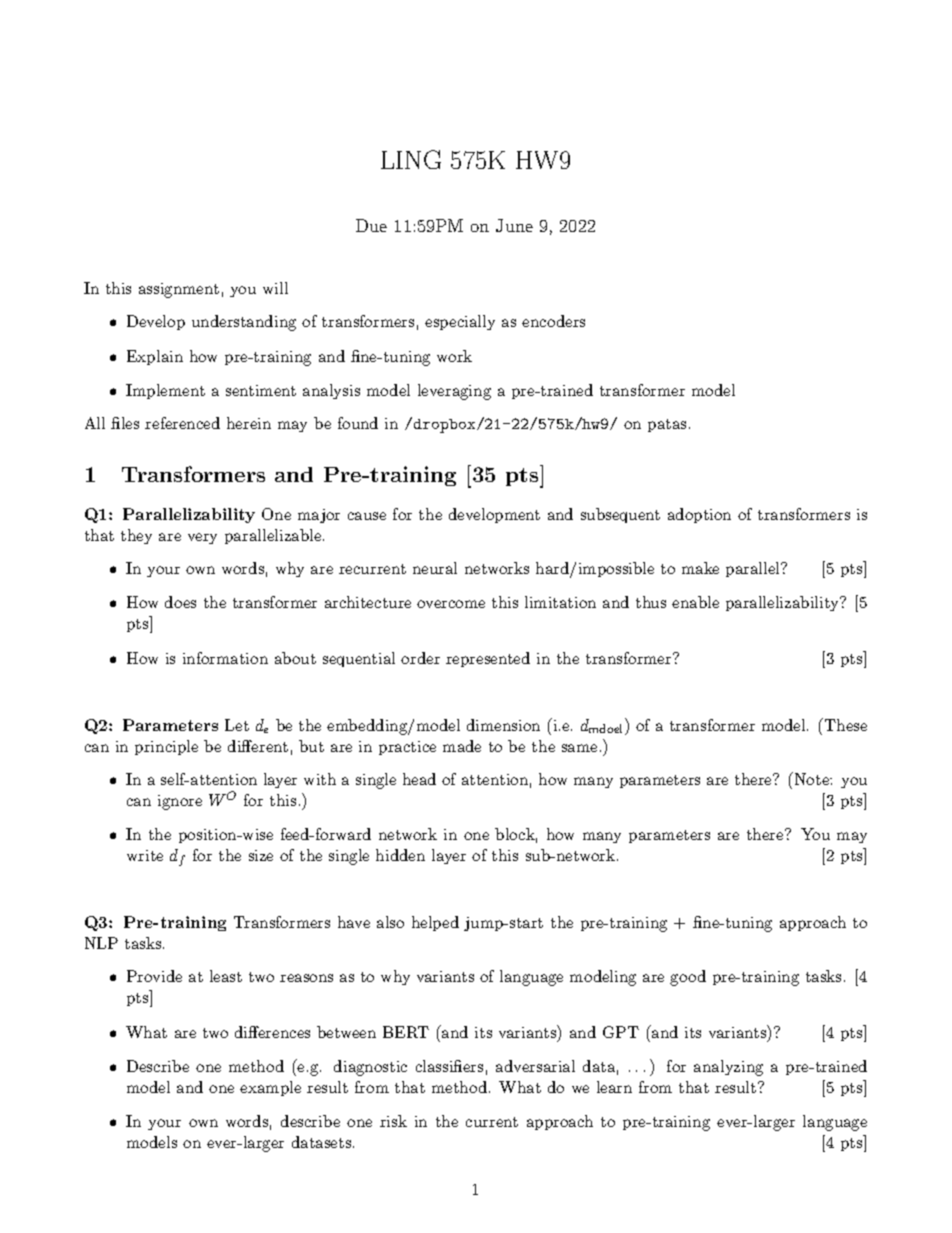 The image size is (952, 1233). I want to click on Note, so click(811, 778).
